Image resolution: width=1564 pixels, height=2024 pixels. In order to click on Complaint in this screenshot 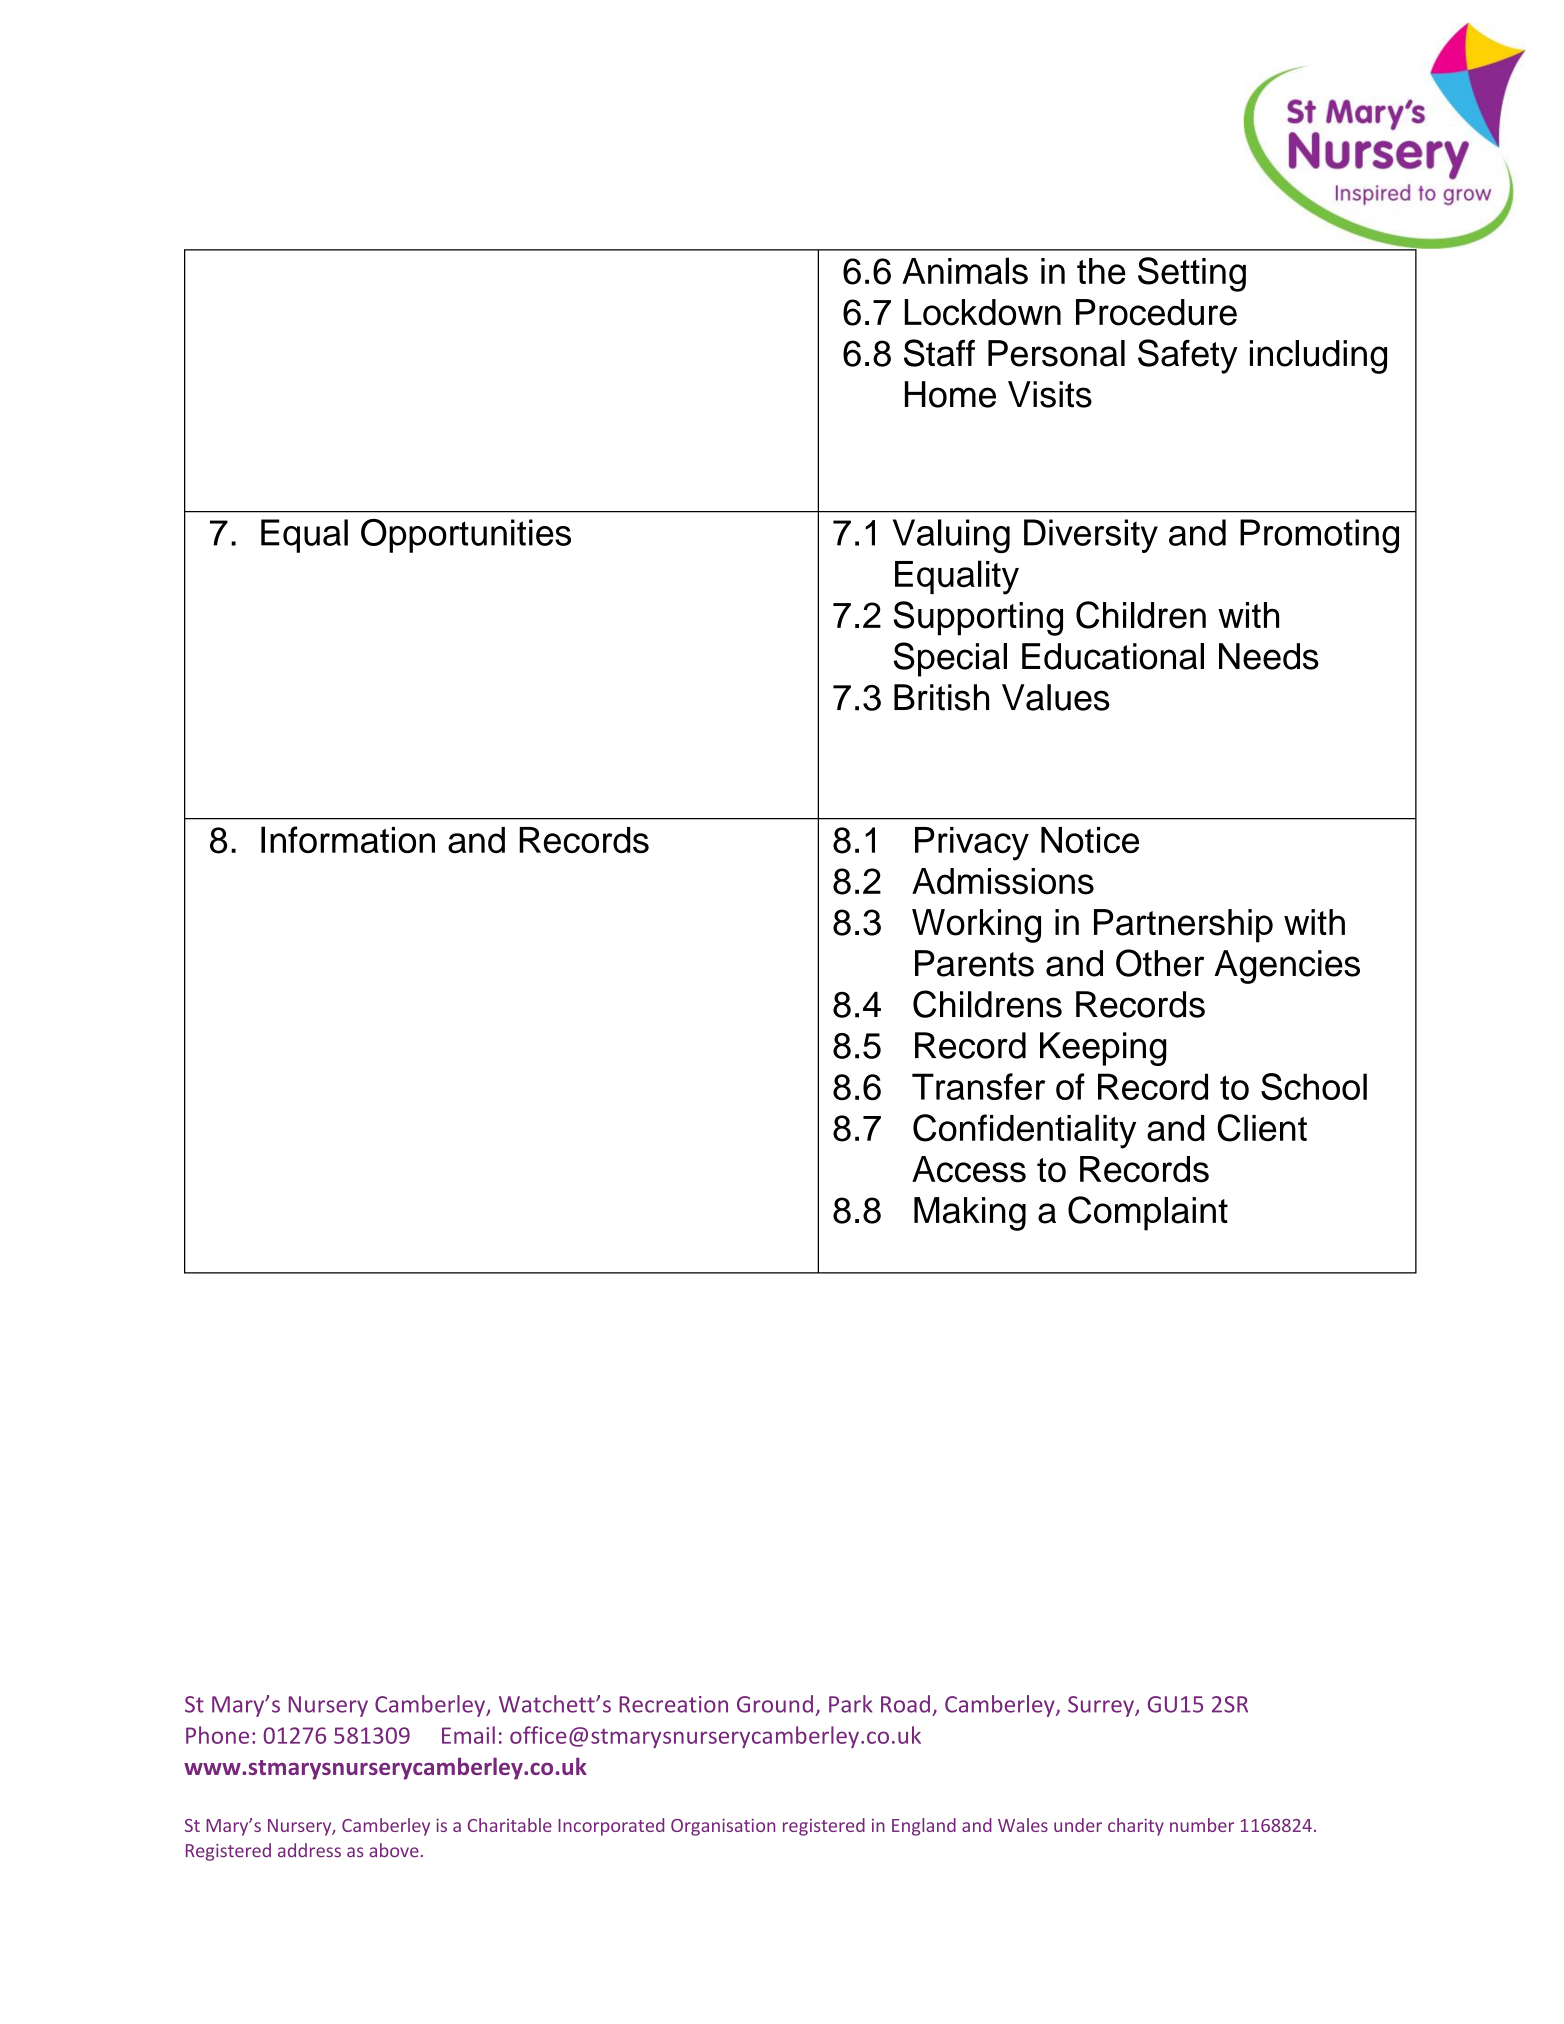, I will do `click(1148, 1213)`.
